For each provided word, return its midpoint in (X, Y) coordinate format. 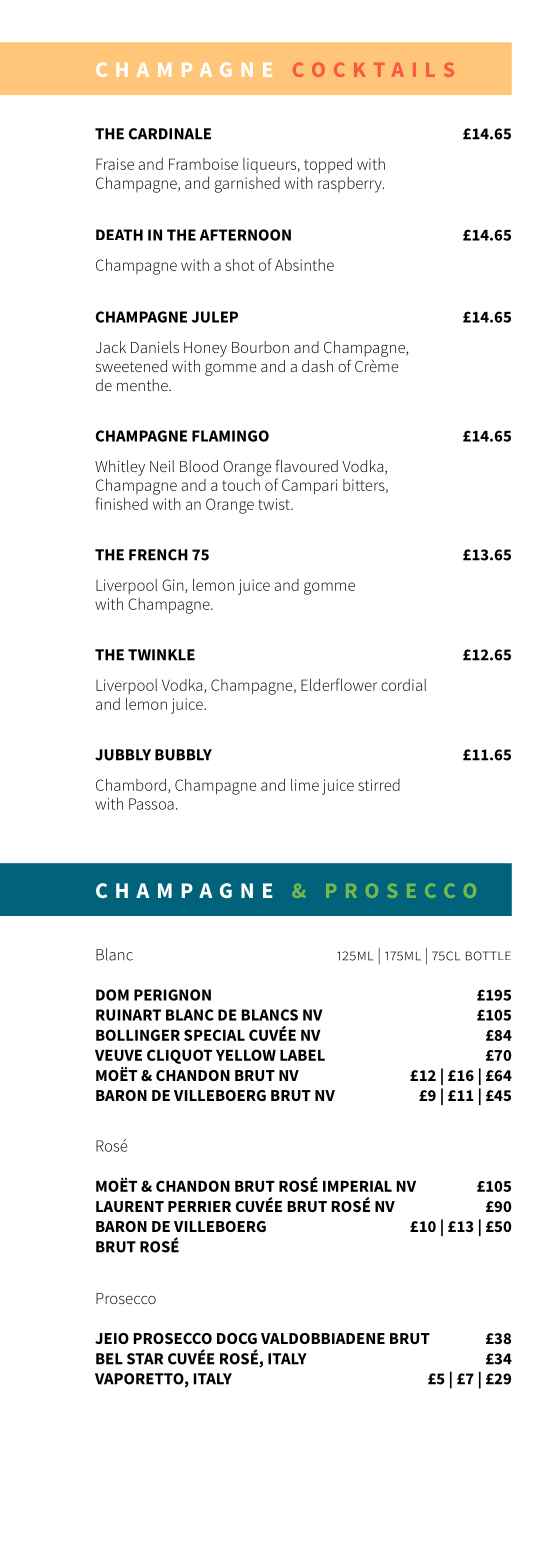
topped (328, 165)
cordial (403, 685)
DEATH (119, 235)
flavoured (306, 465)
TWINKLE (161, 655)
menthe (143, 385)
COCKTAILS (373, 70)
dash (317, 366)
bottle (488, 956)
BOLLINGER (138, 1035)
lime (305, 784)
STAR (145, 1359)
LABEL (302, 1055)
